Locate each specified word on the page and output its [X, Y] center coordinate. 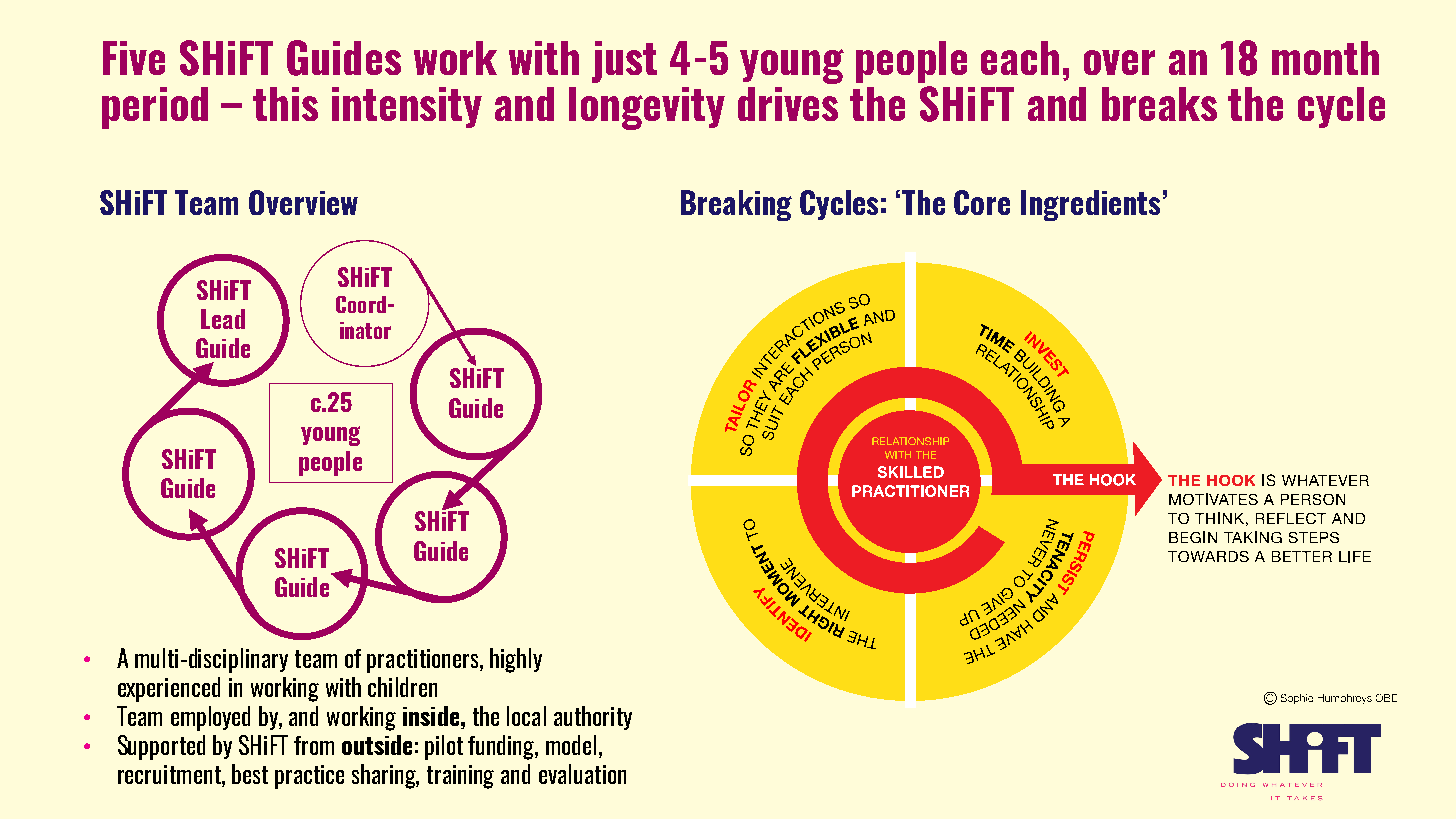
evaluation [582, 774]
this [285, 104]
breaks [1159, 104]
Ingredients [1090, 205]
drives [788, 104]
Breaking [736, 205]
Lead [223, 319]
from [314, 745]
